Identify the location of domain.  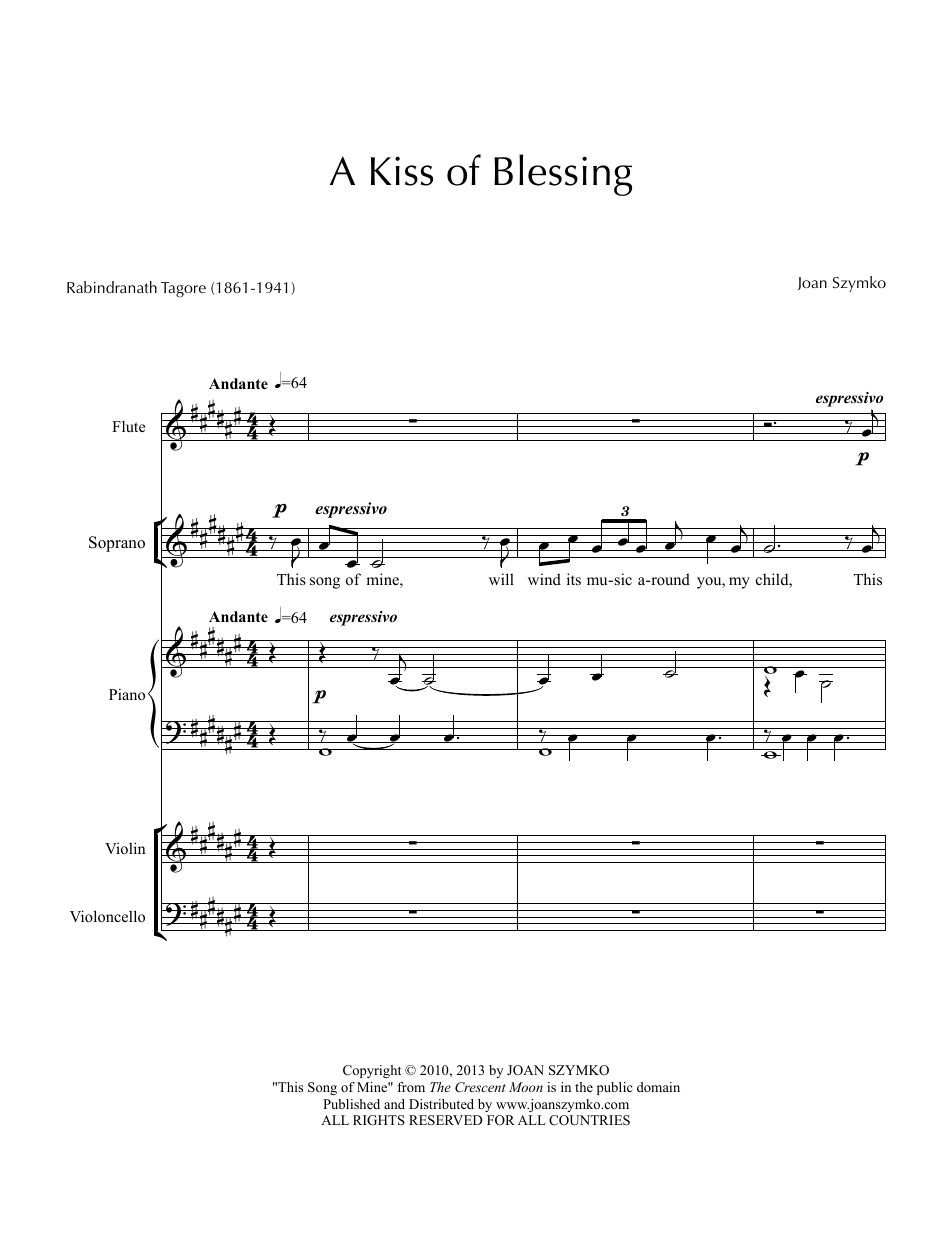
(658, 1087).
